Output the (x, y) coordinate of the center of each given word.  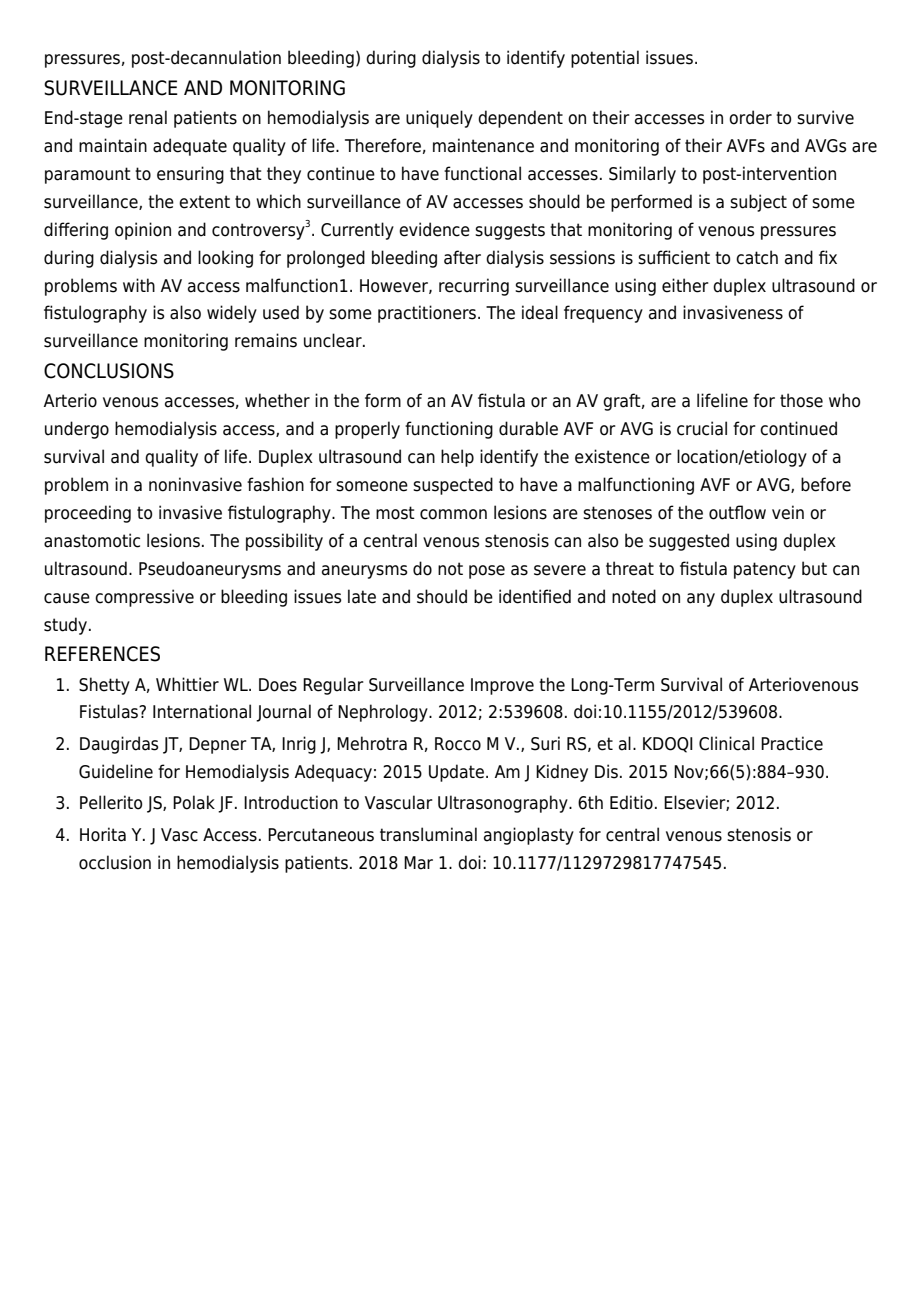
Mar (418, 863)
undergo (77, 430)
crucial (702, 428)
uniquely (439, 119)
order (750, 117)
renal (148, 117)
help (457, 458)
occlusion (115, 862)
